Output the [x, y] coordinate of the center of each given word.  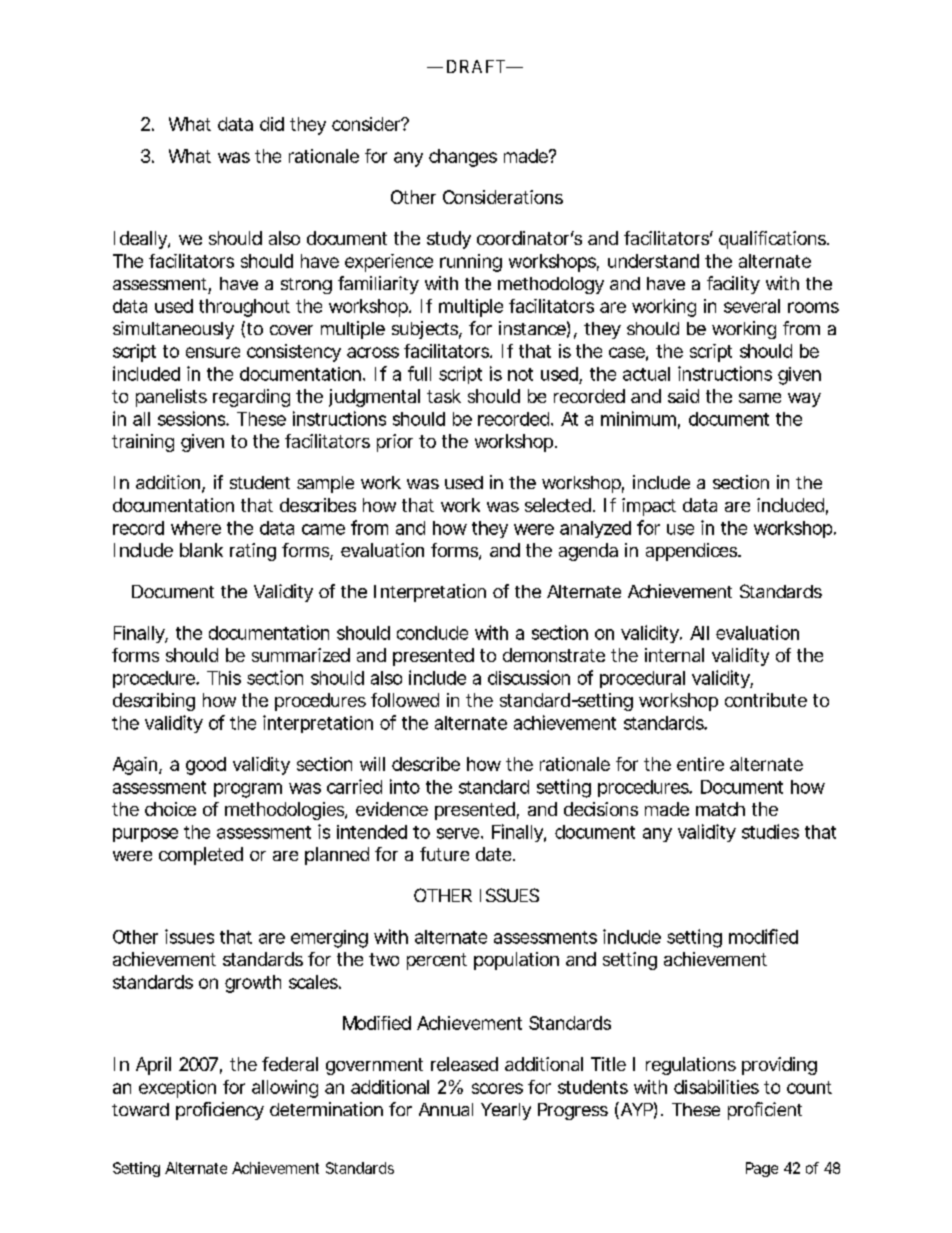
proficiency [220, 1111]
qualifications [774, 240]
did [272, 124]
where [196, 528]
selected [558, 505]
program [248, 790]
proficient [765, 1111]
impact [649, 507]
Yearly [506, 1111]
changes [463, 158]
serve [459, 833]
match [720, 809]
